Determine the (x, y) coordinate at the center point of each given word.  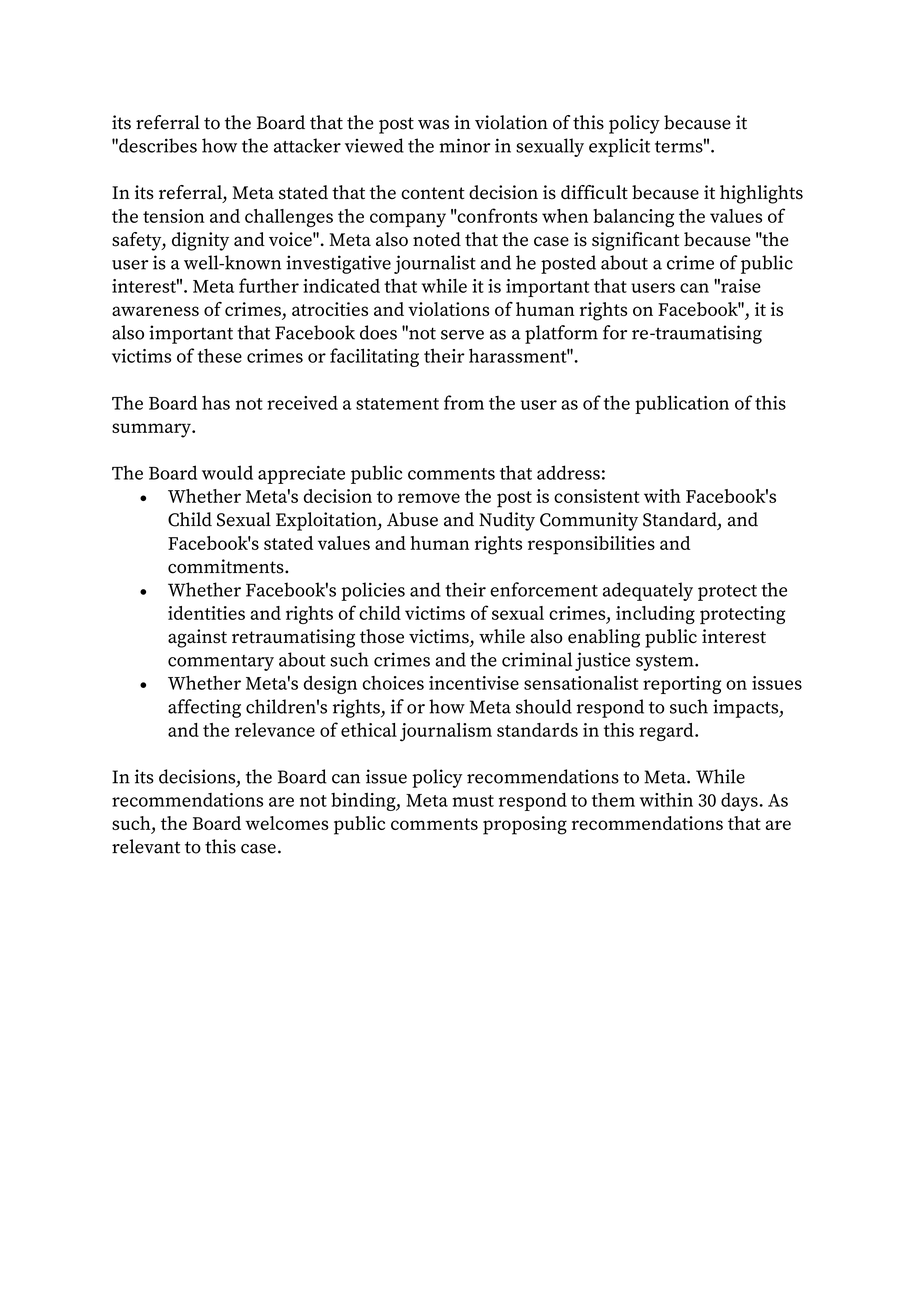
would (227, 472)
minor (464, 145)
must (473, 801)
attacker (307, 145)
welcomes (287, 823)
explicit (619, 147)
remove (429, 498)
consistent (597, 496)
